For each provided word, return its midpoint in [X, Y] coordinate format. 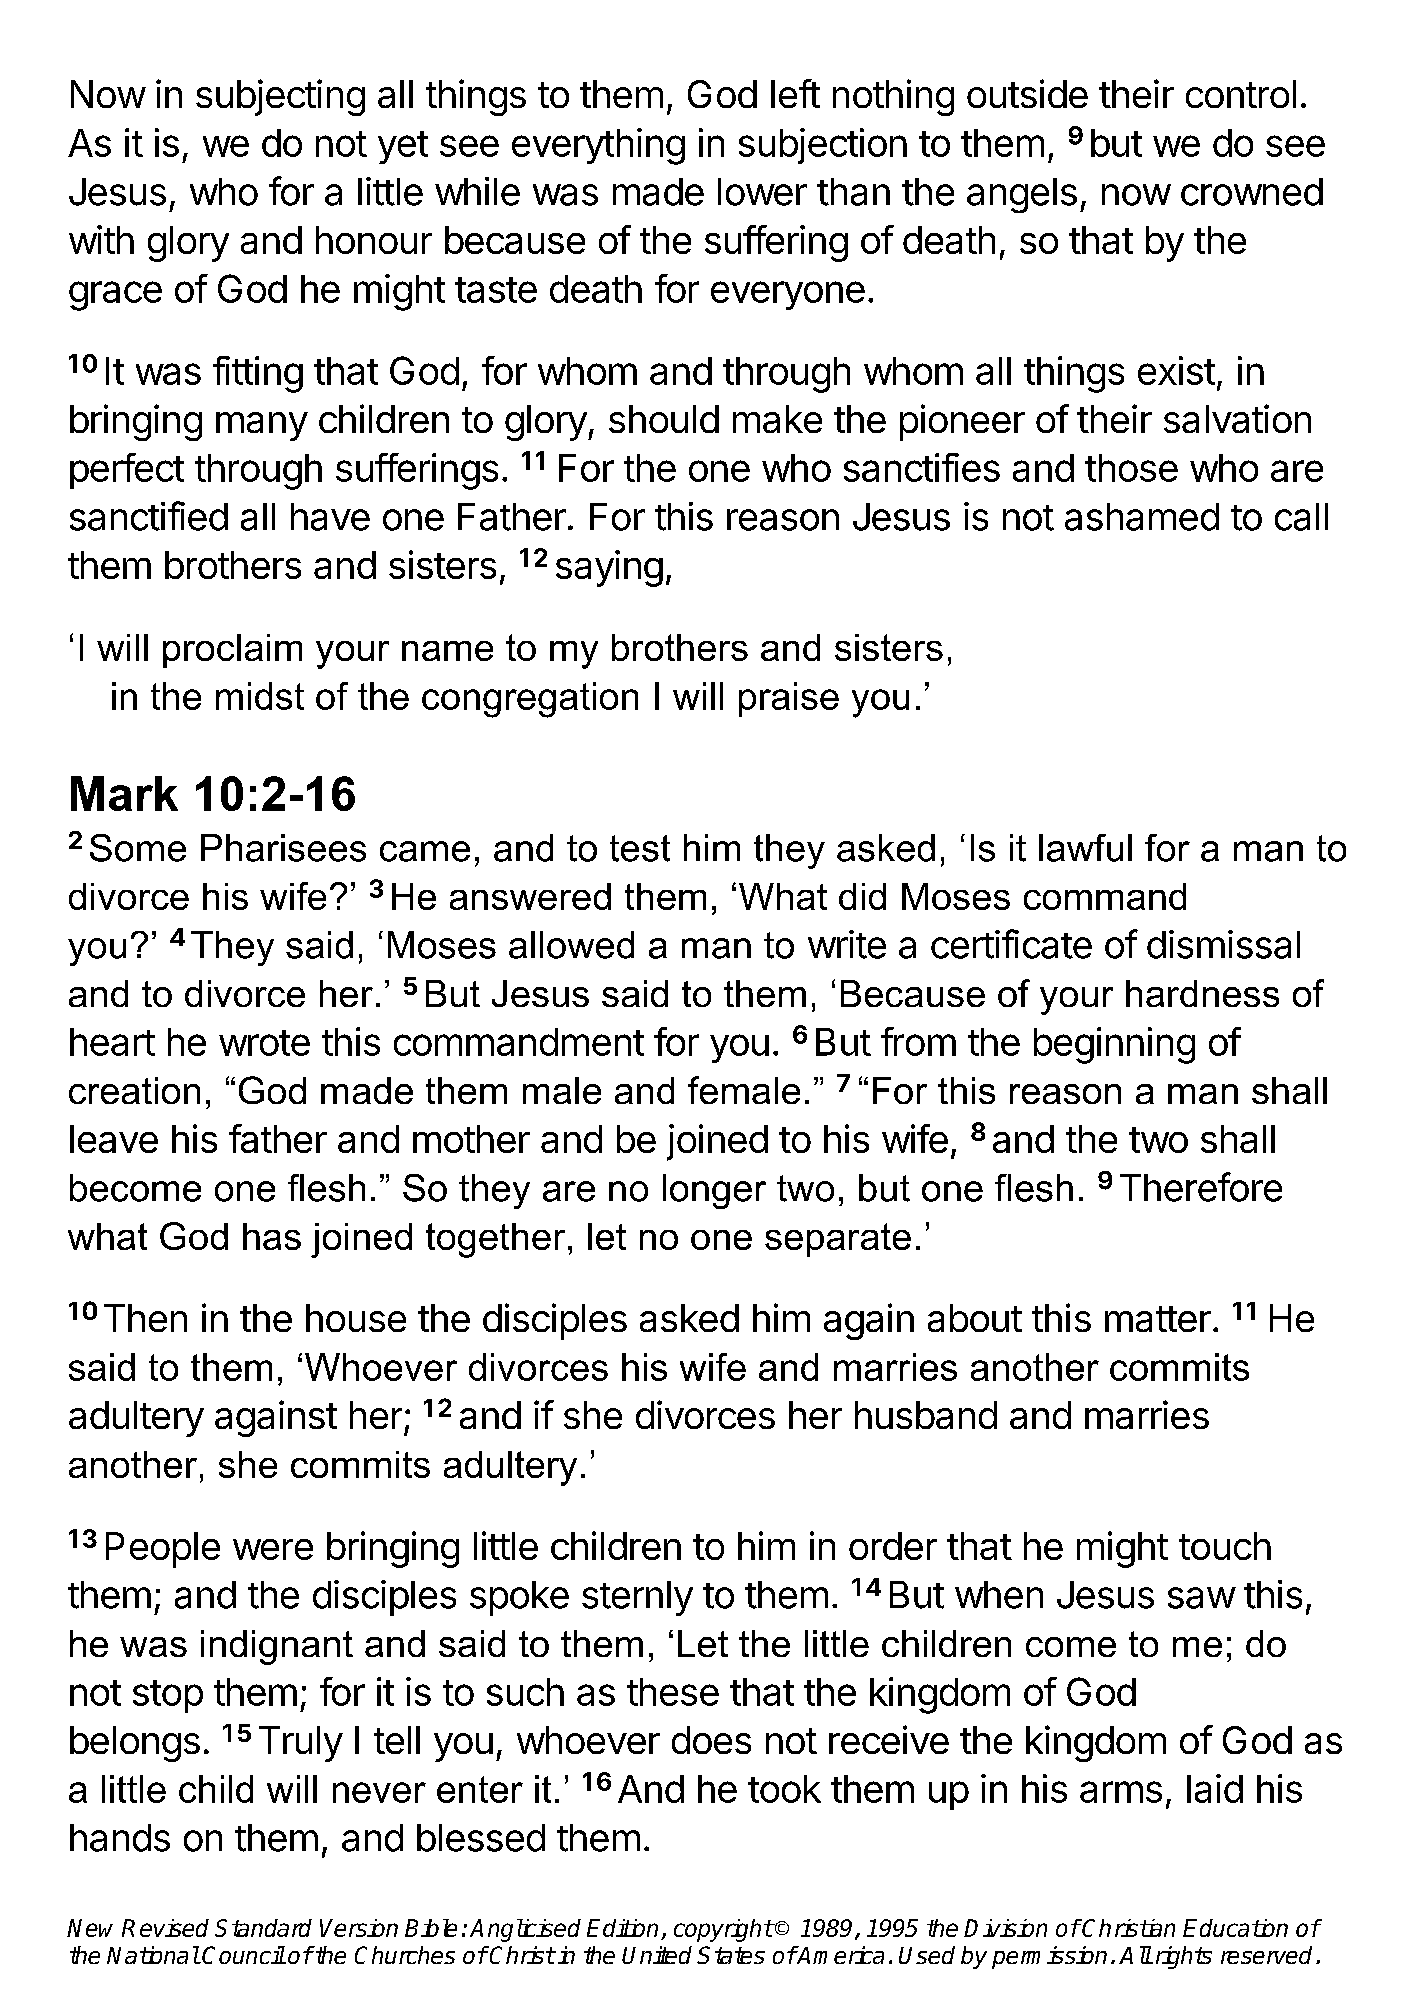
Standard [263, 1928]
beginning [1114, 1045]
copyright [723, 1930]
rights [1184, 1957]
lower [762, 192]
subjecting [280, 97]
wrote [264, 1043]
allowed [571, 945]
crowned [1252, 192]
